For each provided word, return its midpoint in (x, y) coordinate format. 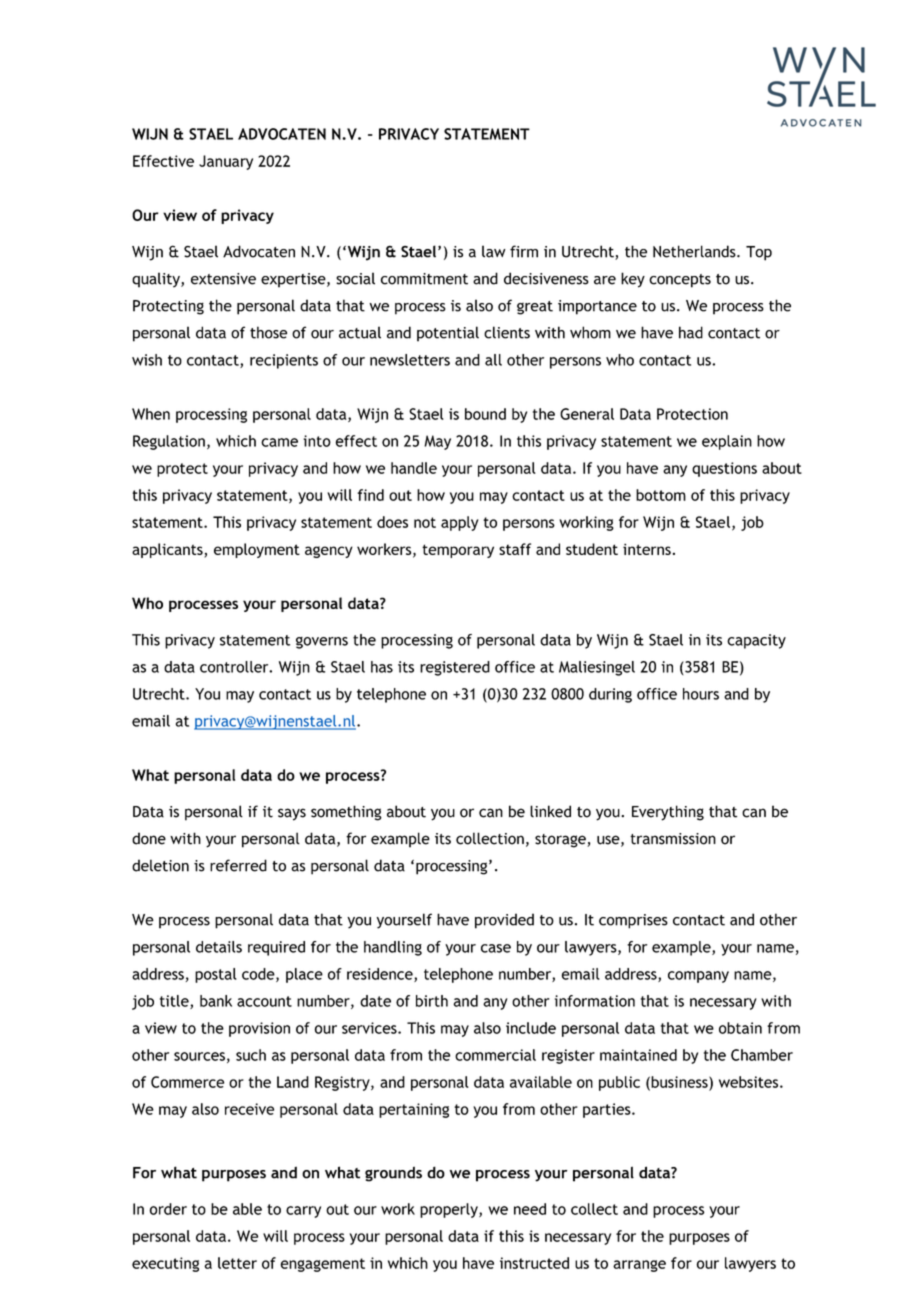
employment (257, 550)
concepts (680, 281)
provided (504, 921)
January (226, 162)
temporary (458, 551)
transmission (673, 839)
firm (524, 251)
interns (647, 549)
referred (238, 865)
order (168, 1209)
